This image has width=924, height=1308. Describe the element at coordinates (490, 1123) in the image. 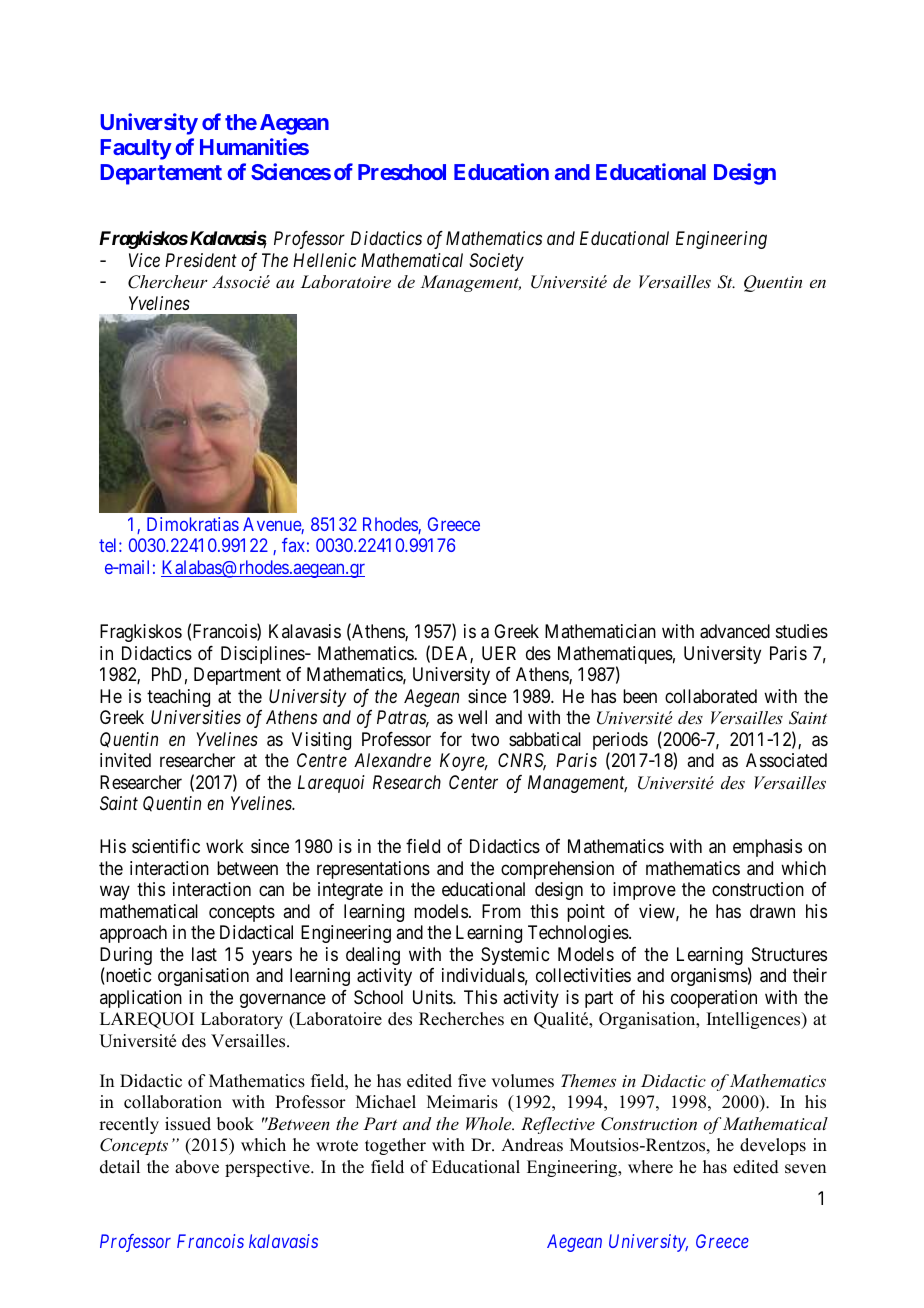

I see `Whole` at that location.
